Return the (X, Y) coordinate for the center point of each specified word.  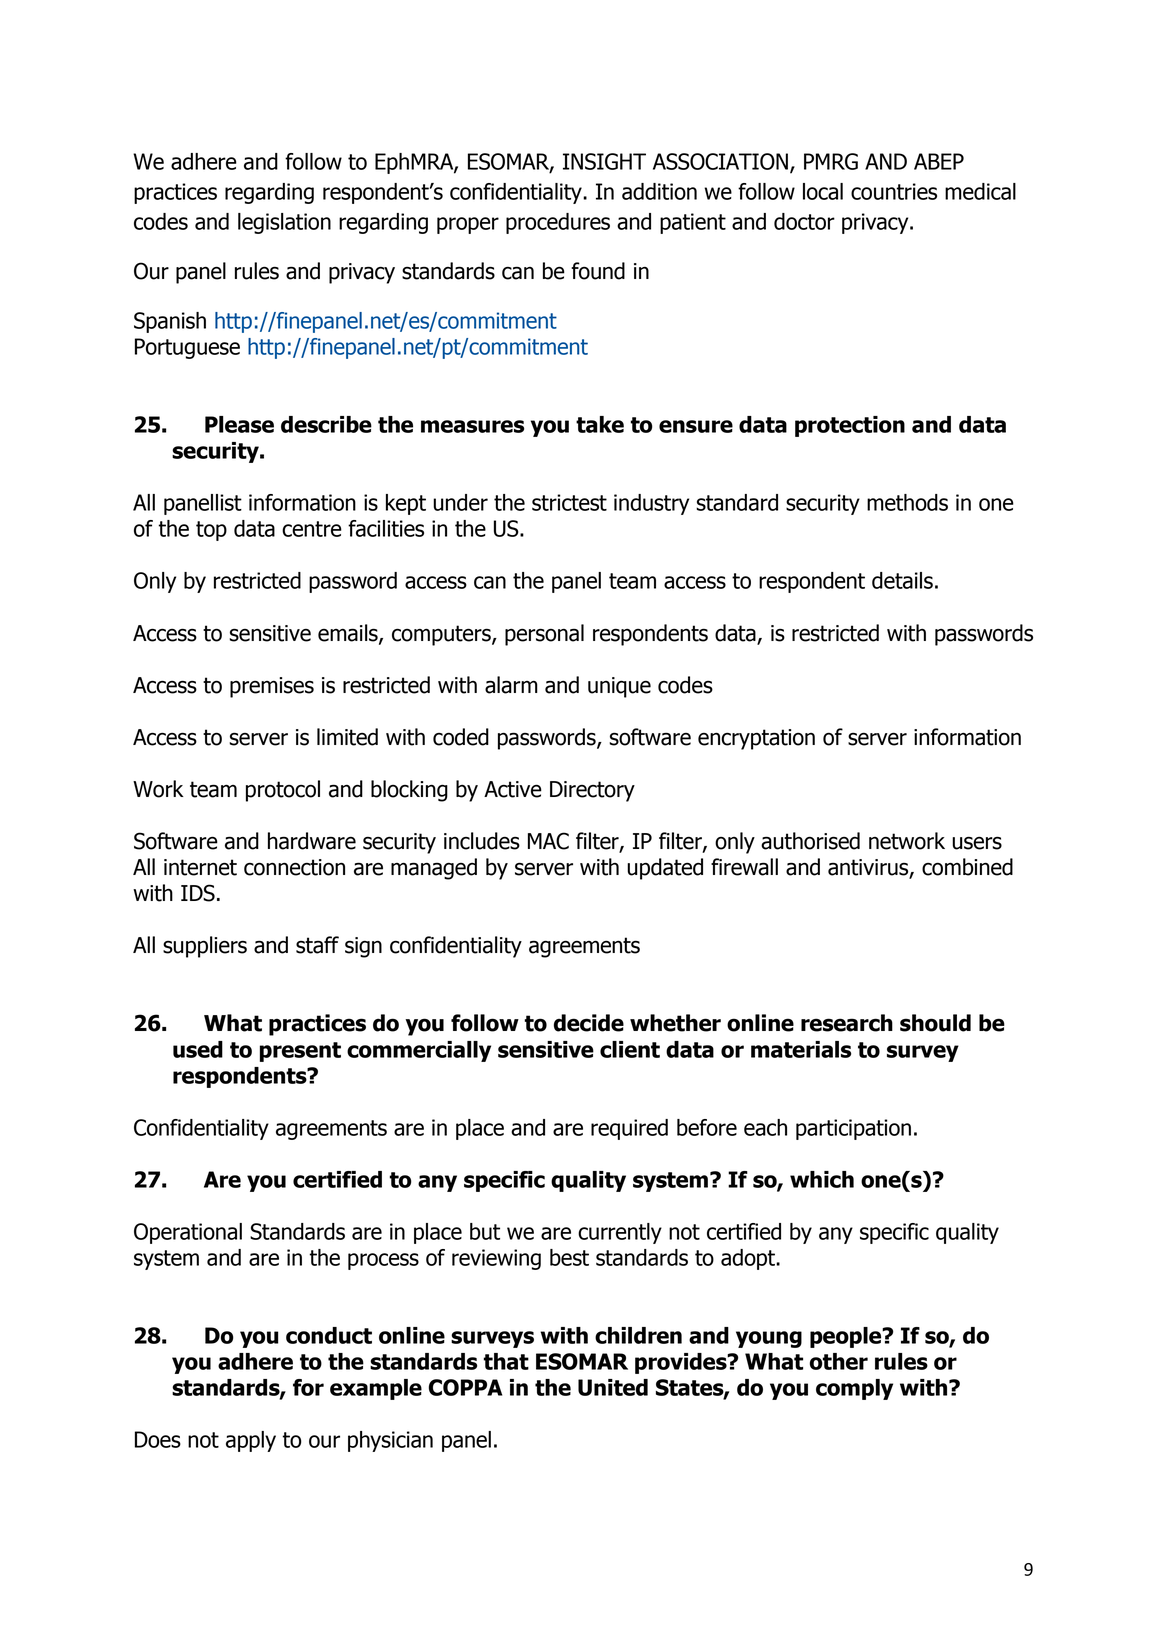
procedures (558, 223)
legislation (284, 223)
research (847, 1023)
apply (251, 1441)
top (211, 531)
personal (544, 635)
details (902, 580)
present (300, 1052)
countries (894, 191)
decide (589, 1023)
